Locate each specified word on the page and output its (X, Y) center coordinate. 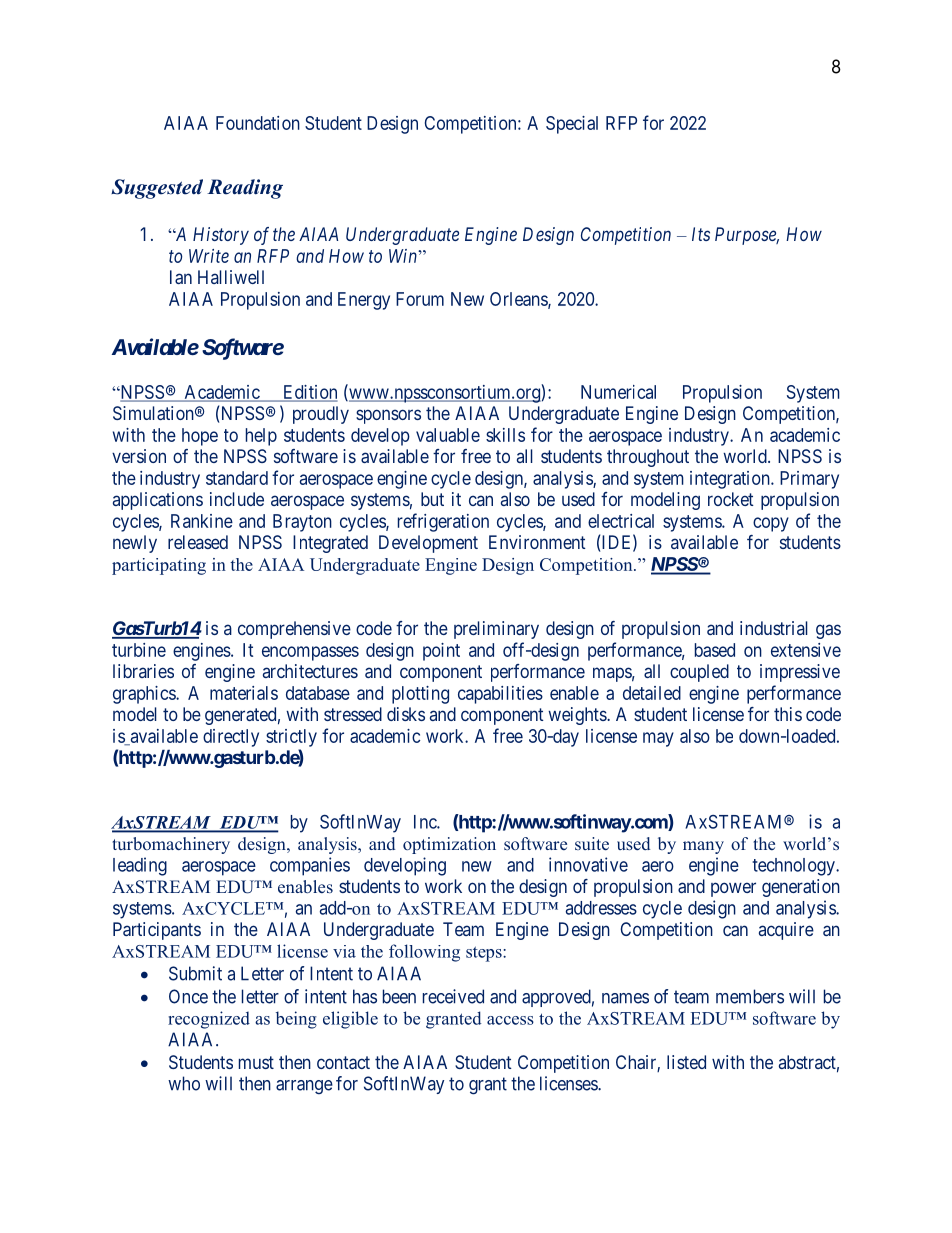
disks (406, 714)
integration (731, 480)
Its (701, 234)
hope (200, 437)
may (658, 739)
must (256, 1062)
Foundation (258, 123)
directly (231, 738)
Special (572, 125)
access (510, 1020)
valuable (448, 435)
